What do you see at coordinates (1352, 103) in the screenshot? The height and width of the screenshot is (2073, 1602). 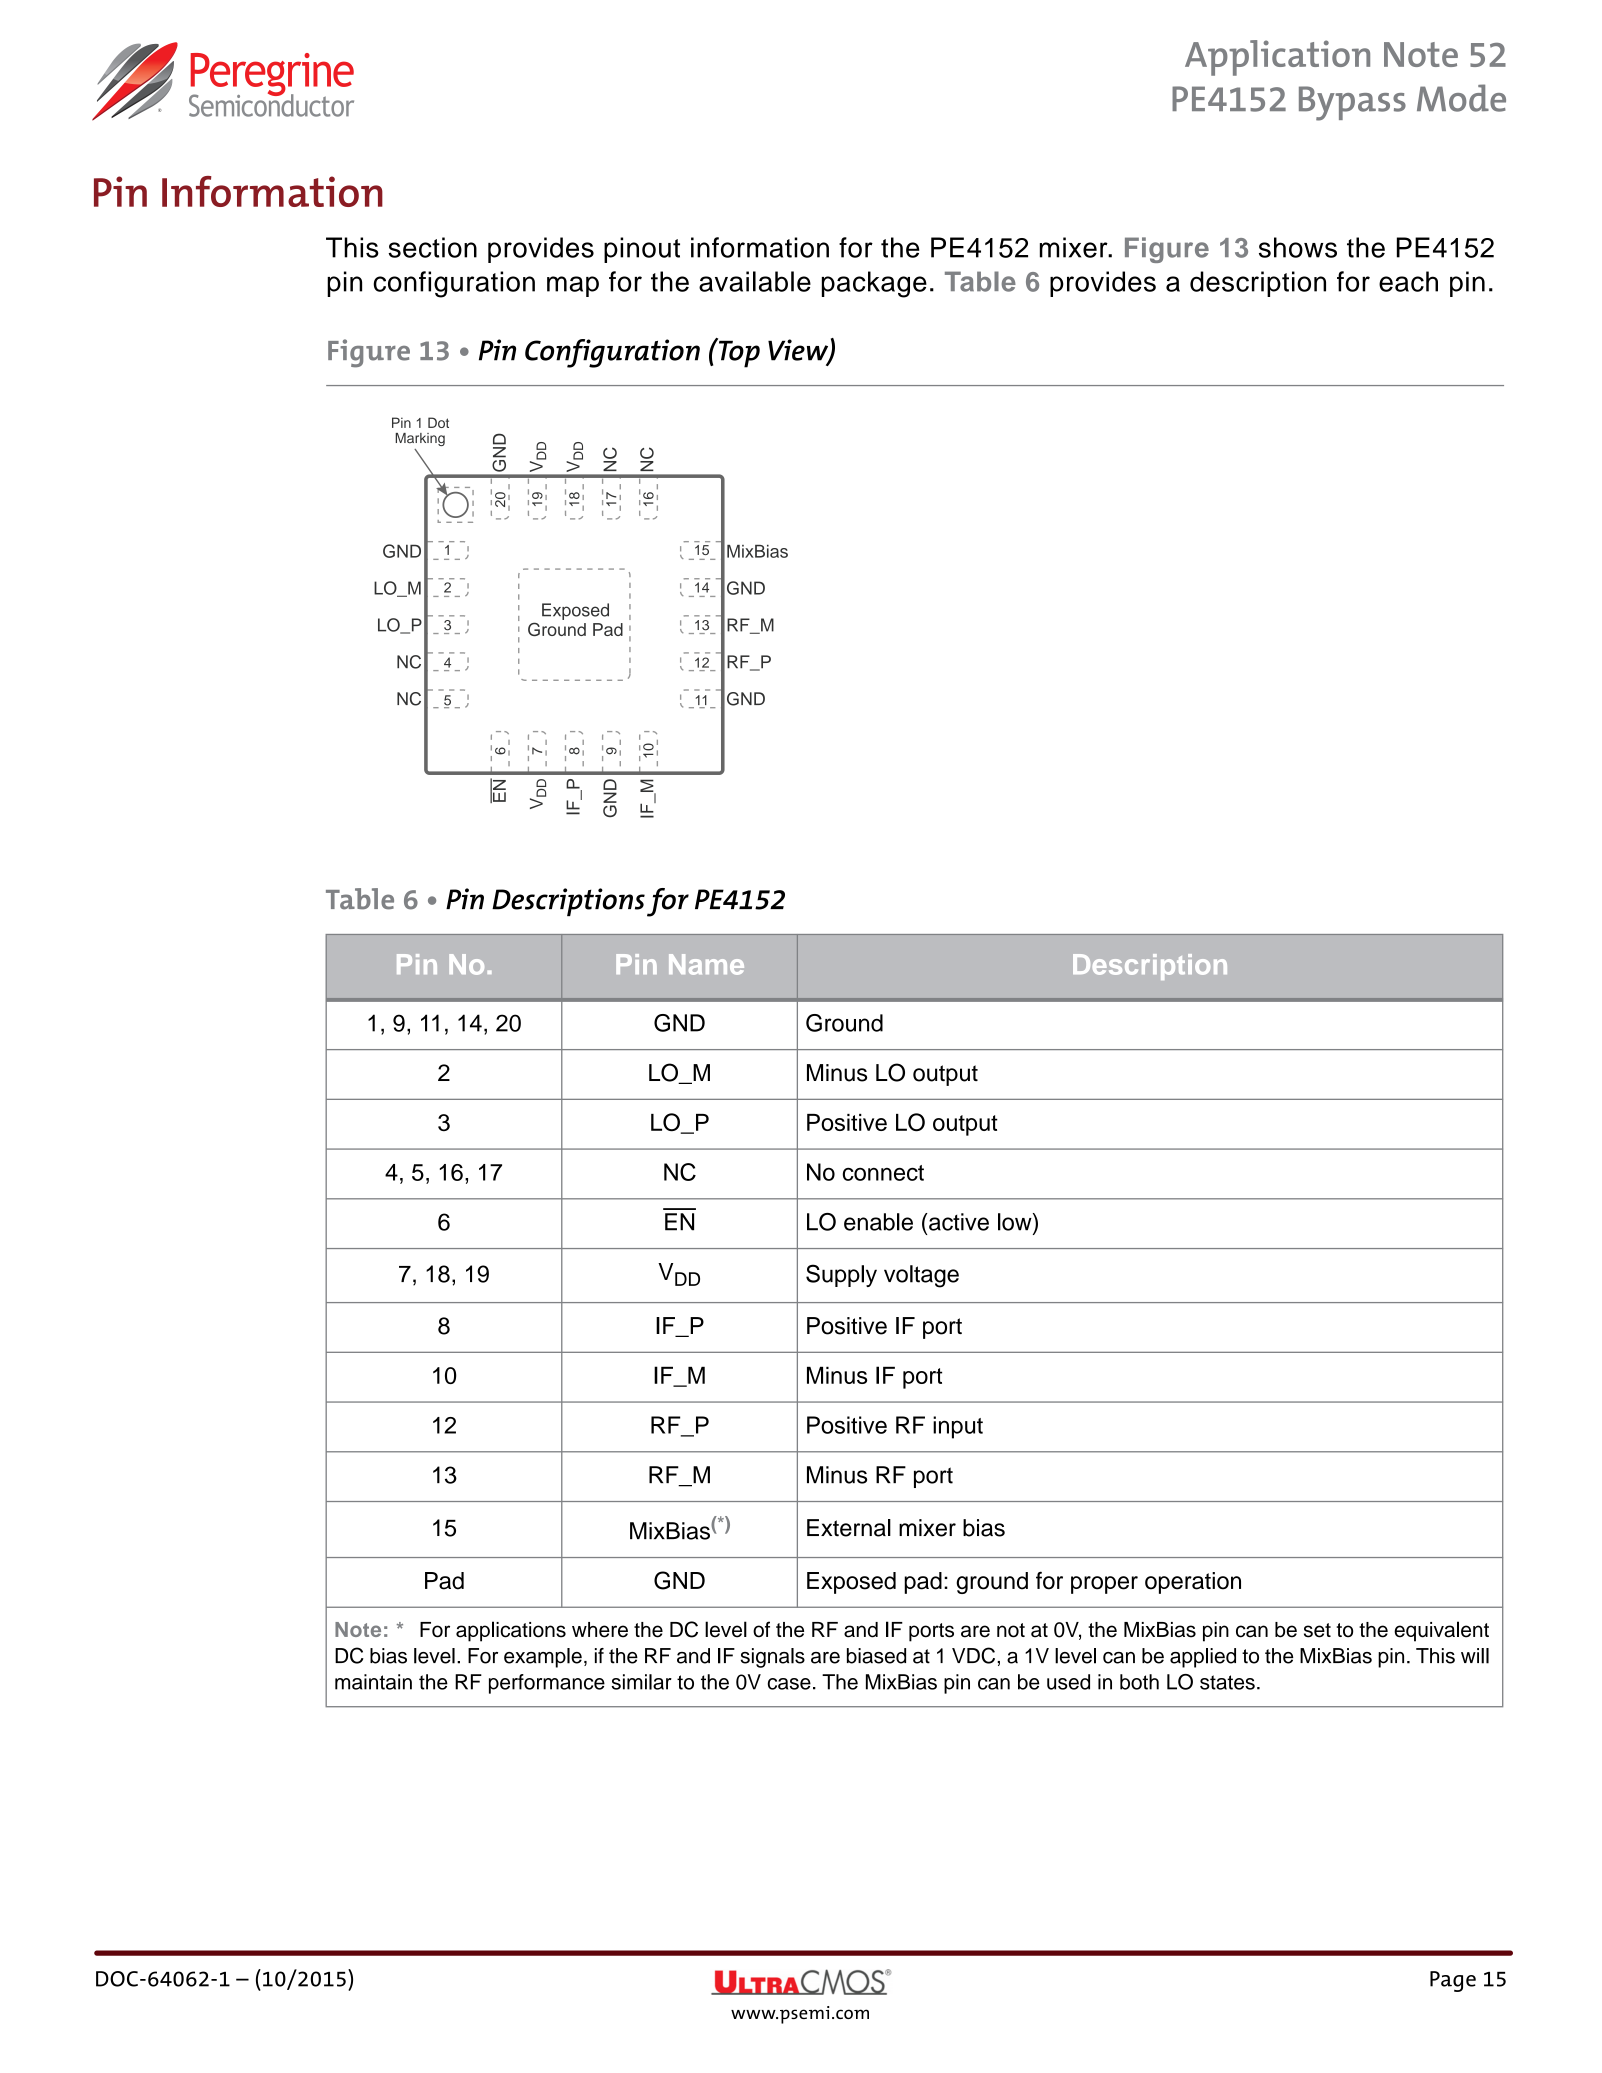 I see `Bypass` at bounding box center [1352, 103].
